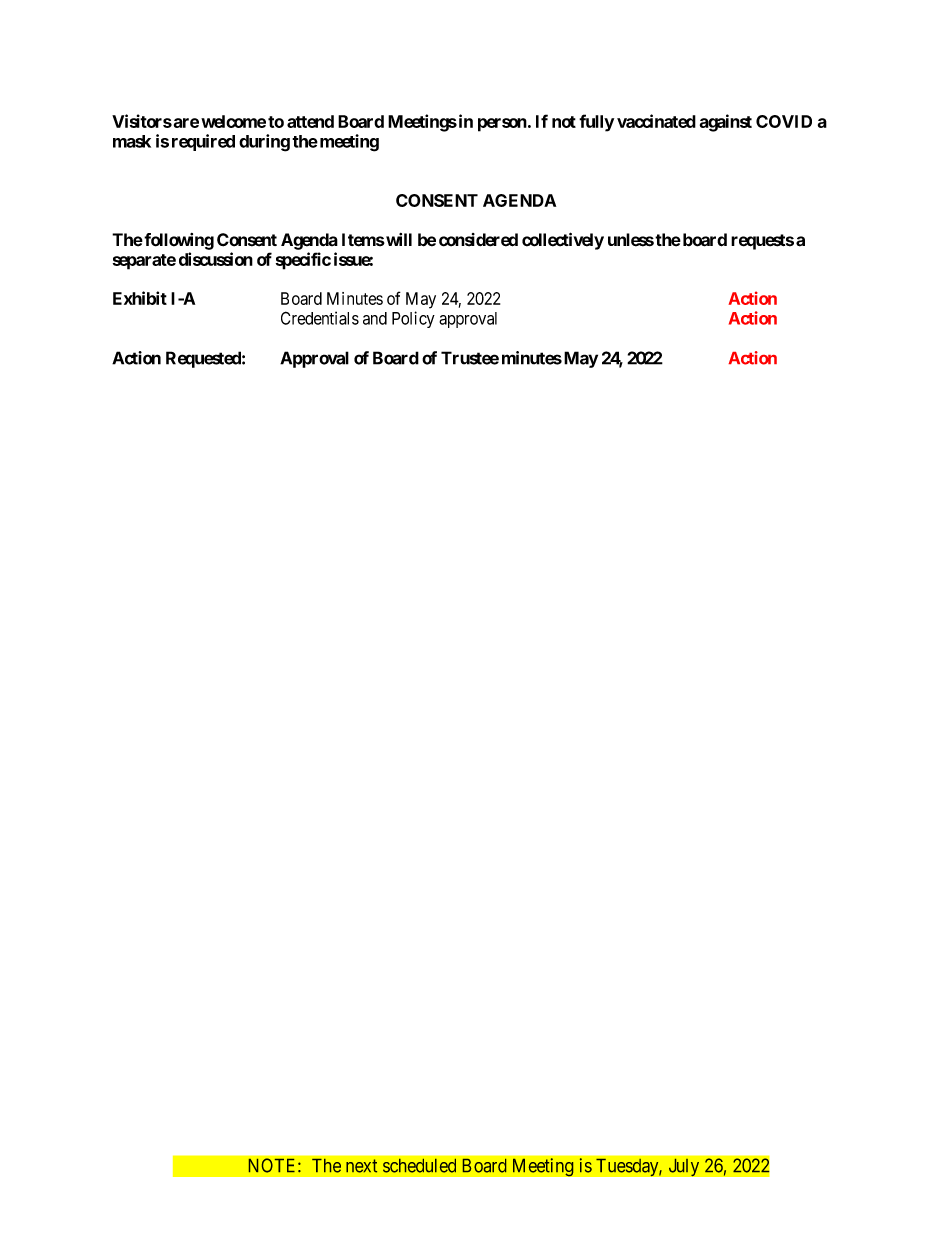 Image resolution: width=952 pixels, height=1233 pixels. What do you see at coordinates (563, 241) in the page?
I see `collectively` at bounding box center [563, 241].
